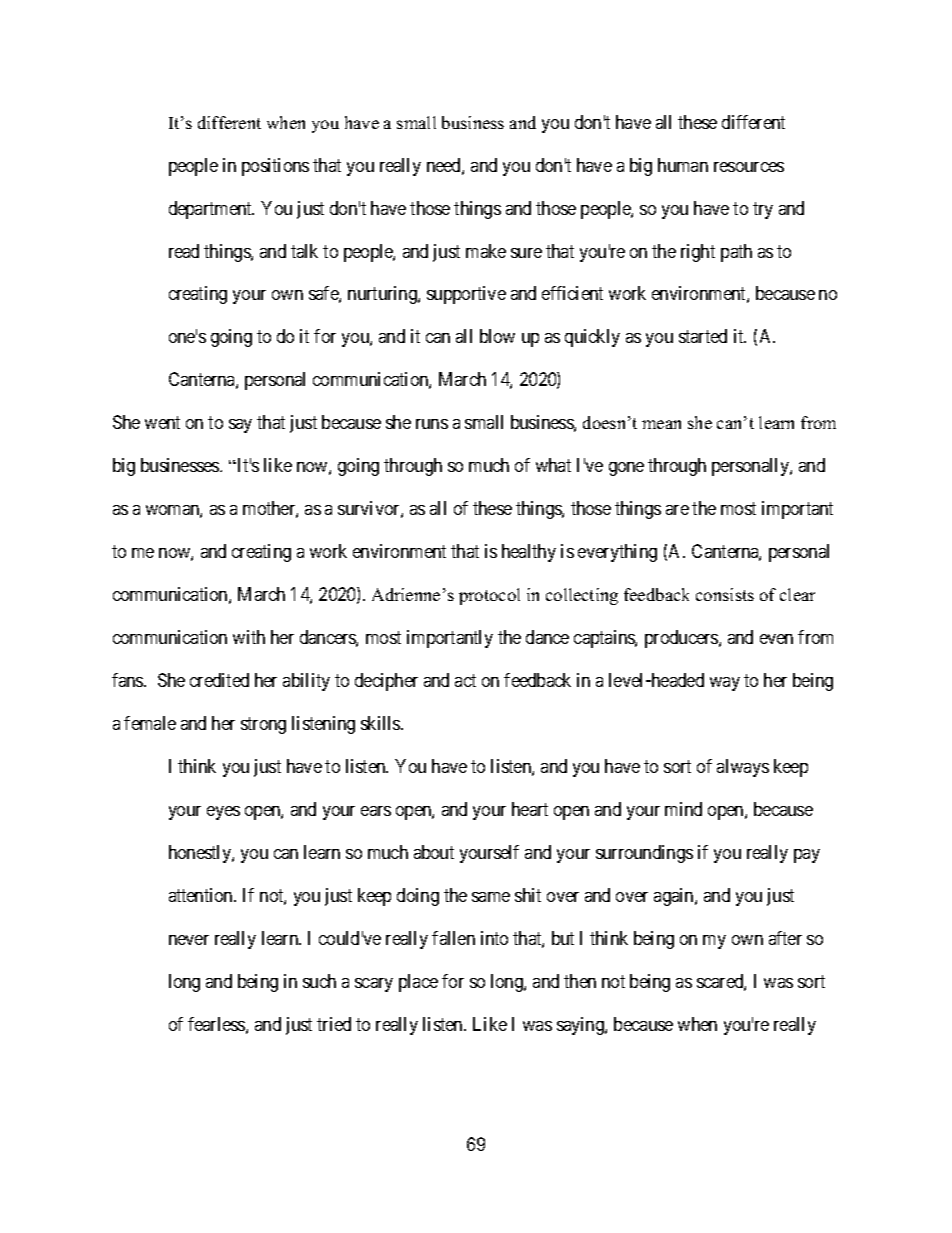 The image size is (952, 1233). What do you see at coordinates (683, 809) in the image?
I see `mind` at bounding box center [683, 809].
